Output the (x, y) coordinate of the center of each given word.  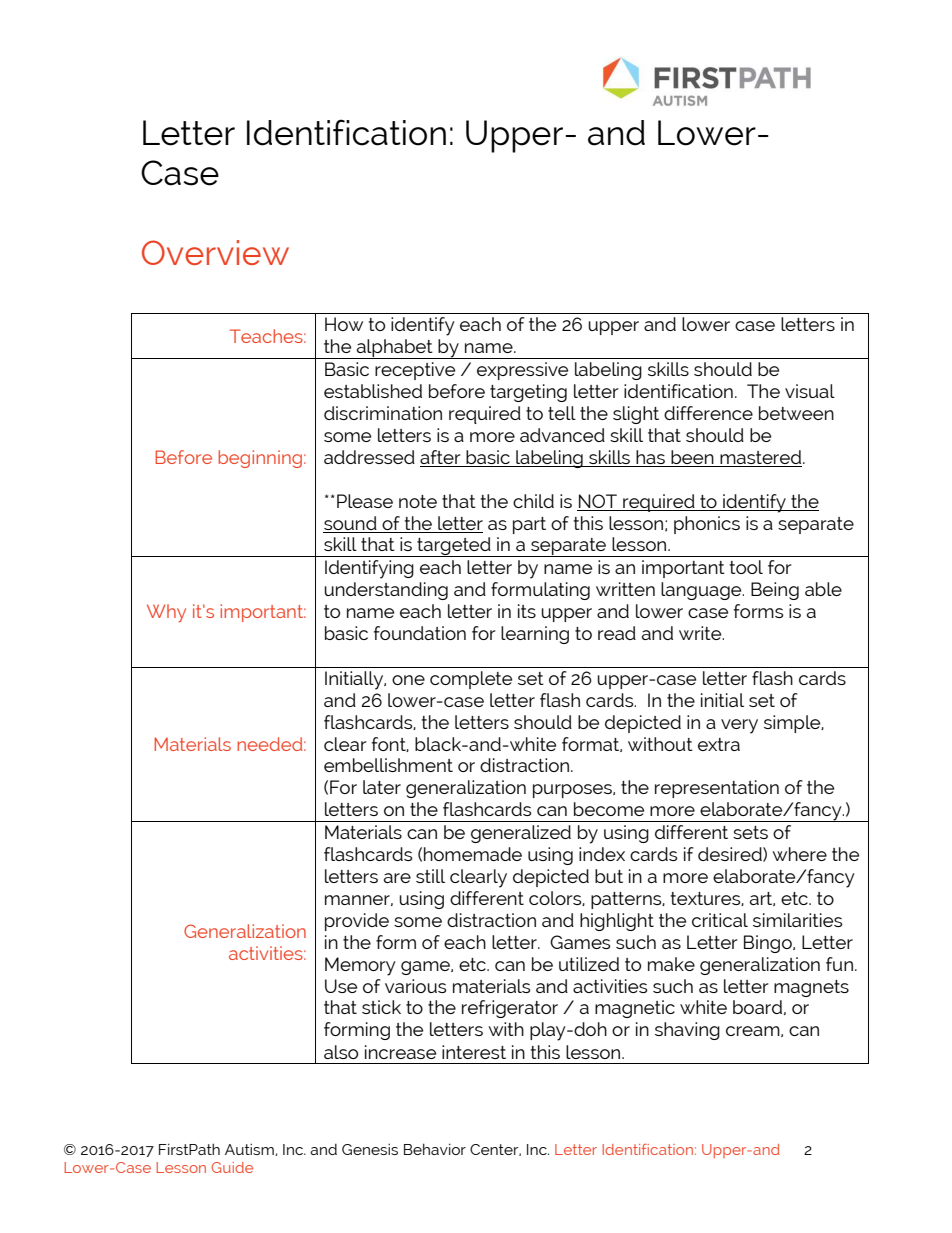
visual (810, 391)
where (799, 854)
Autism (250, 1149)
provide (357, 922)
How (344, 324)
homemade (473, 854)
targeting (528, 393)
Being (775, 591)
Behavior (435, 1149)
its (527, 611)
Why (166, 613)
